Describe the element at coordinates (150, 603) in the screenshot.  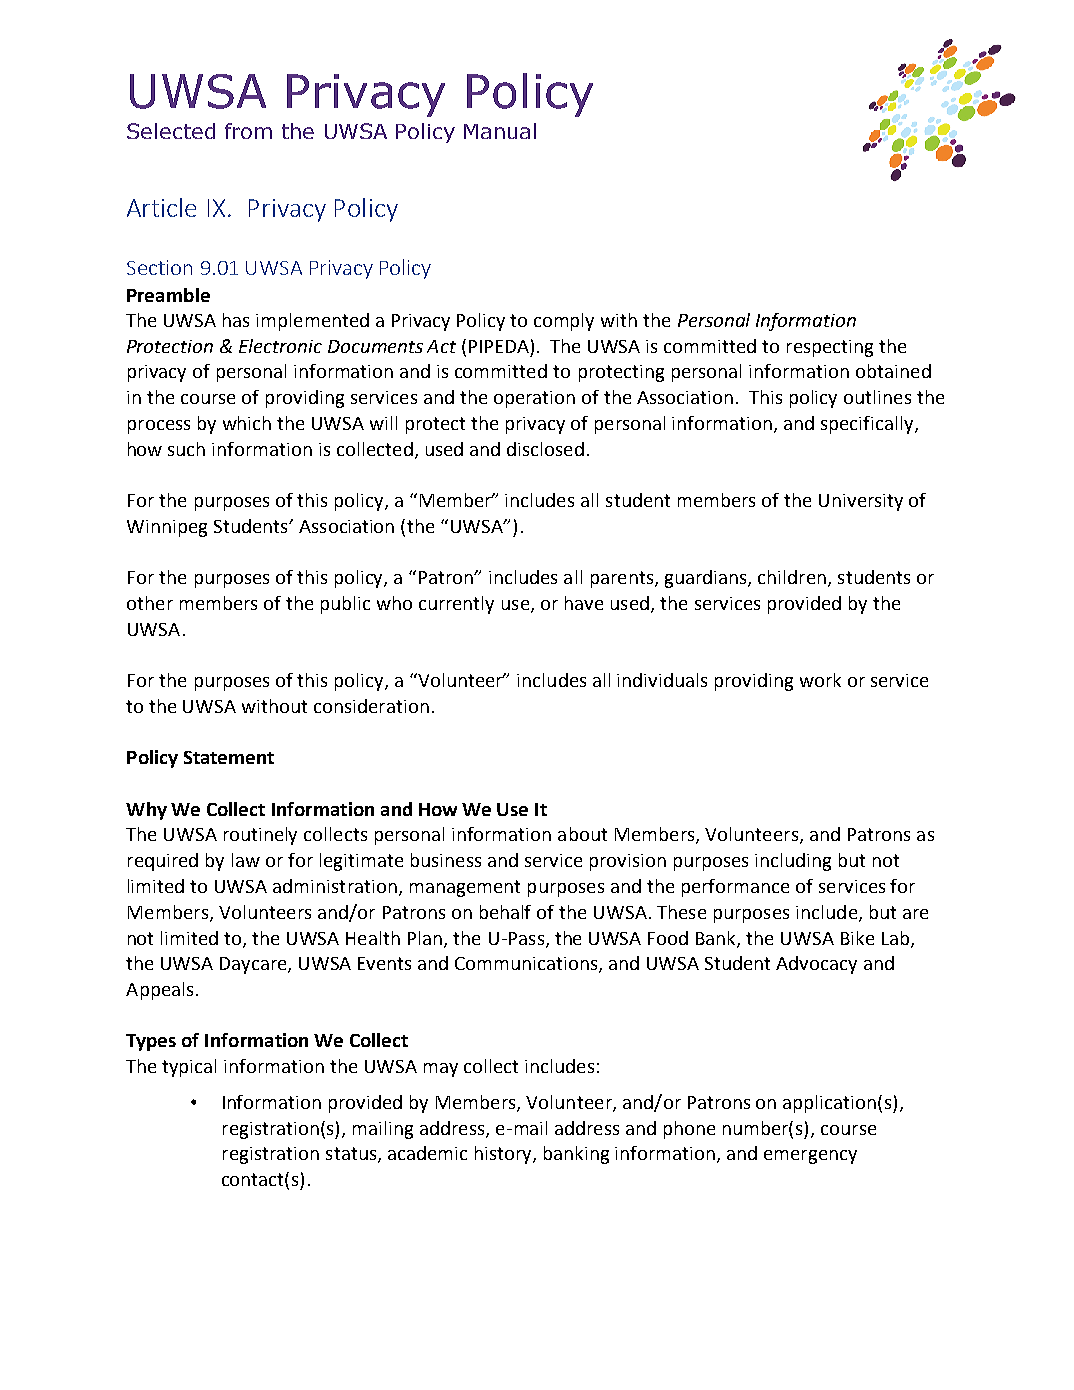
I see `other` at that location.
